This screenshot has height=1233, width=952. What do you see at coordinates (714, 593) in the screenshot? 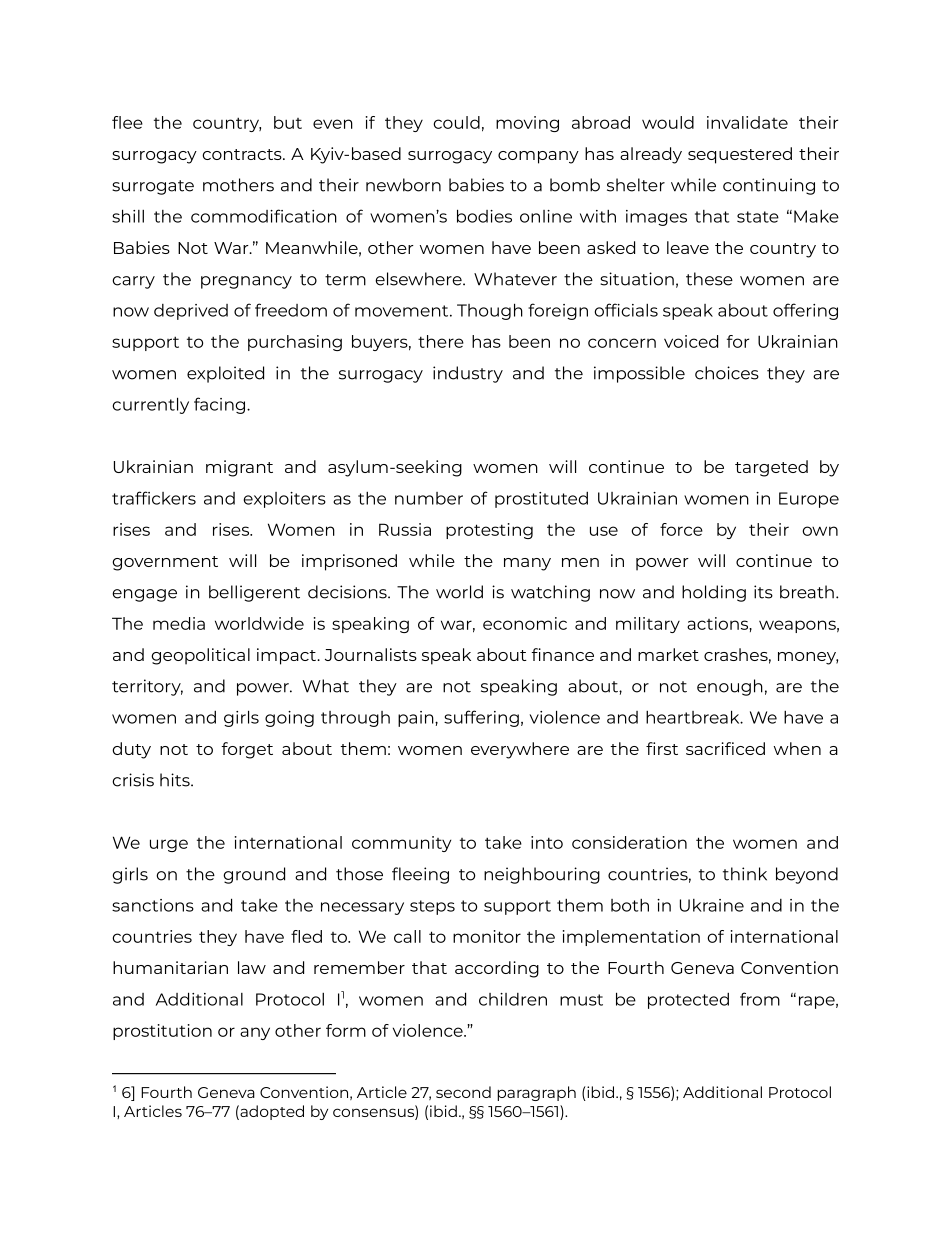
I see `holding` at bounding box center [714, 593].
